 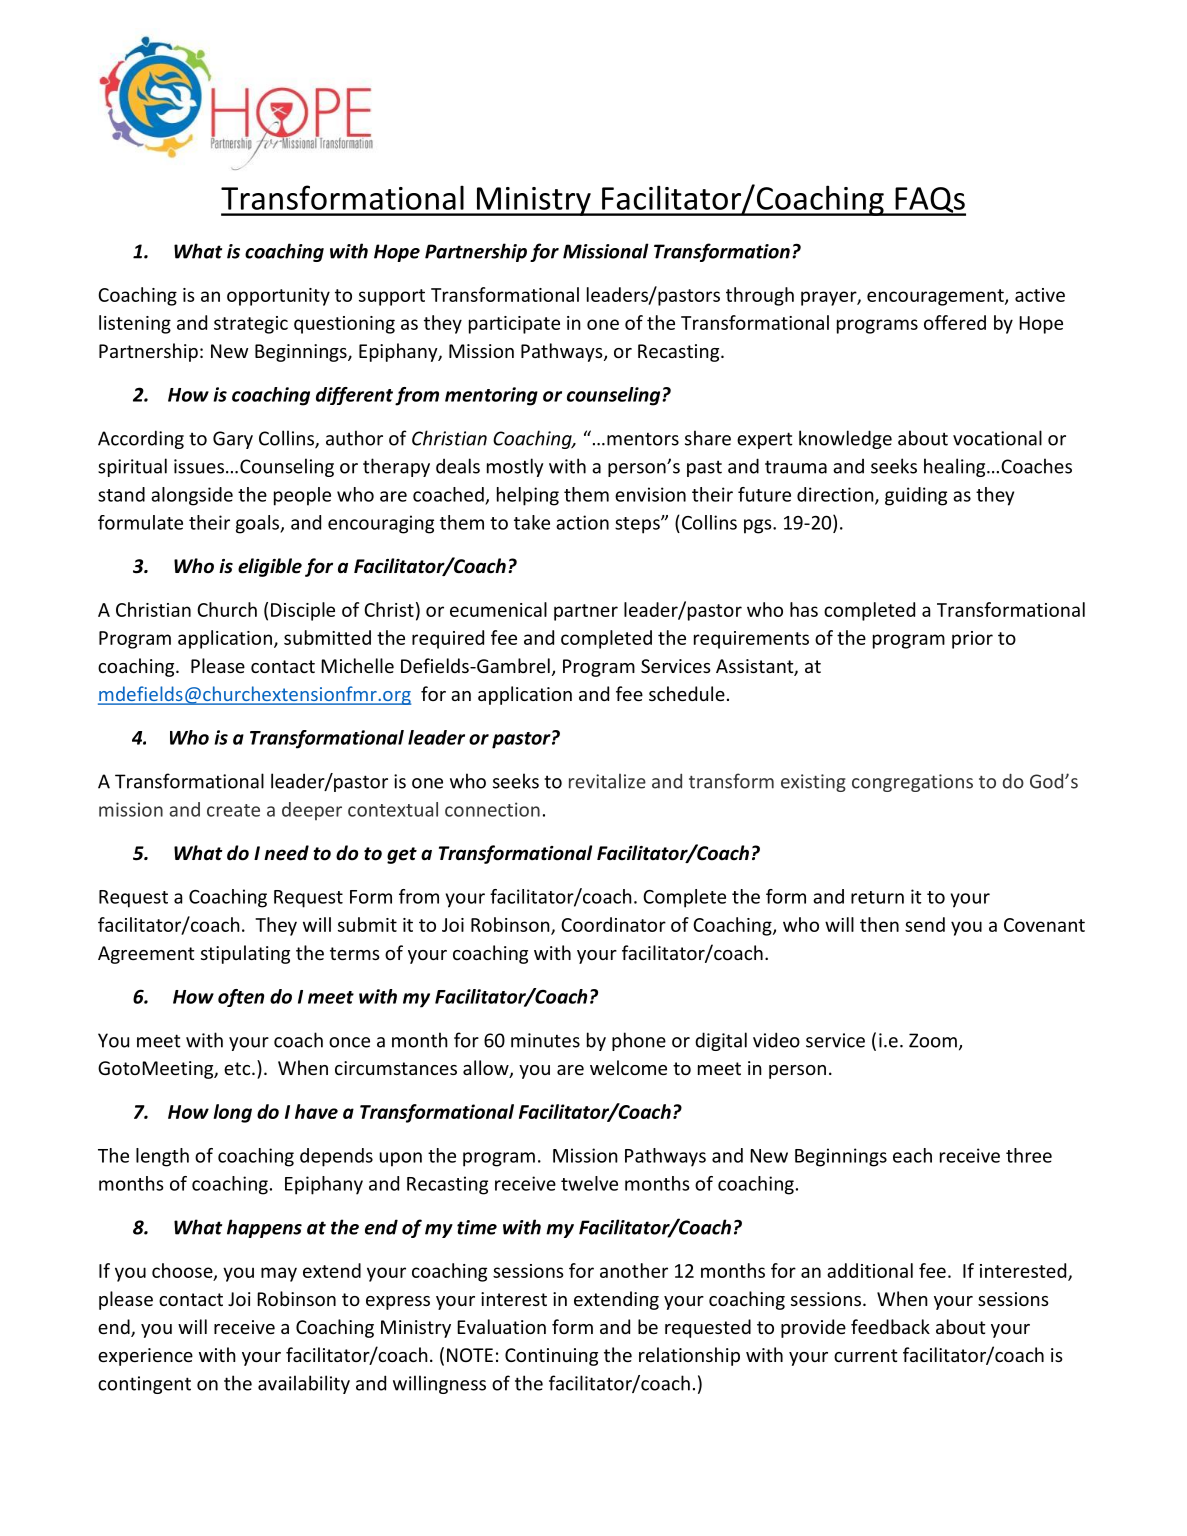 What do you see at coordinates (233, 810) in the screenshot?
I see `create` at bounding box center [233, 810].
